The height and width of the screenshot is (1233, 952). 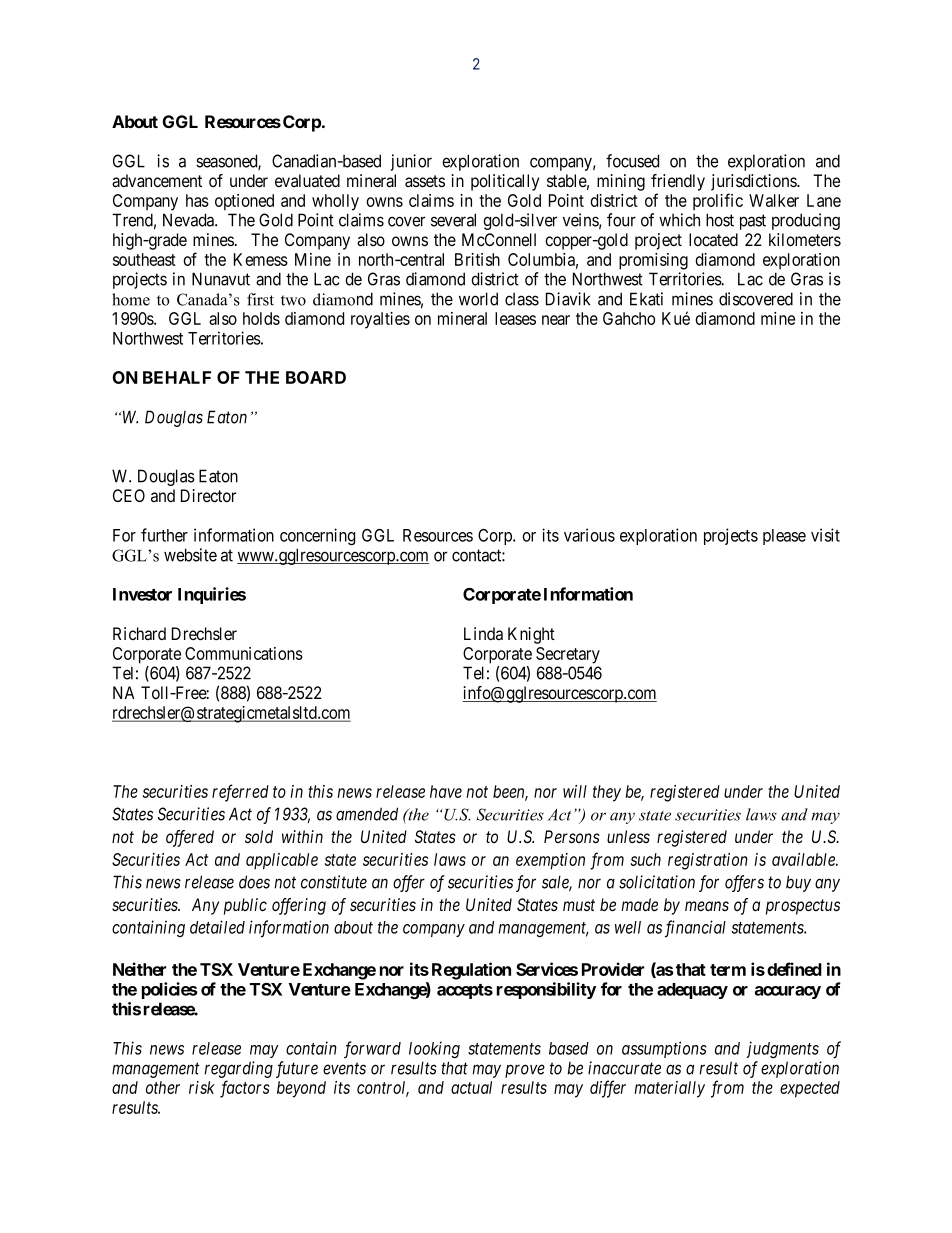 What do you see at coordinates (754, 182) in the screenshot?
I see `jurisdictions` at bounding box center [754, 182].
